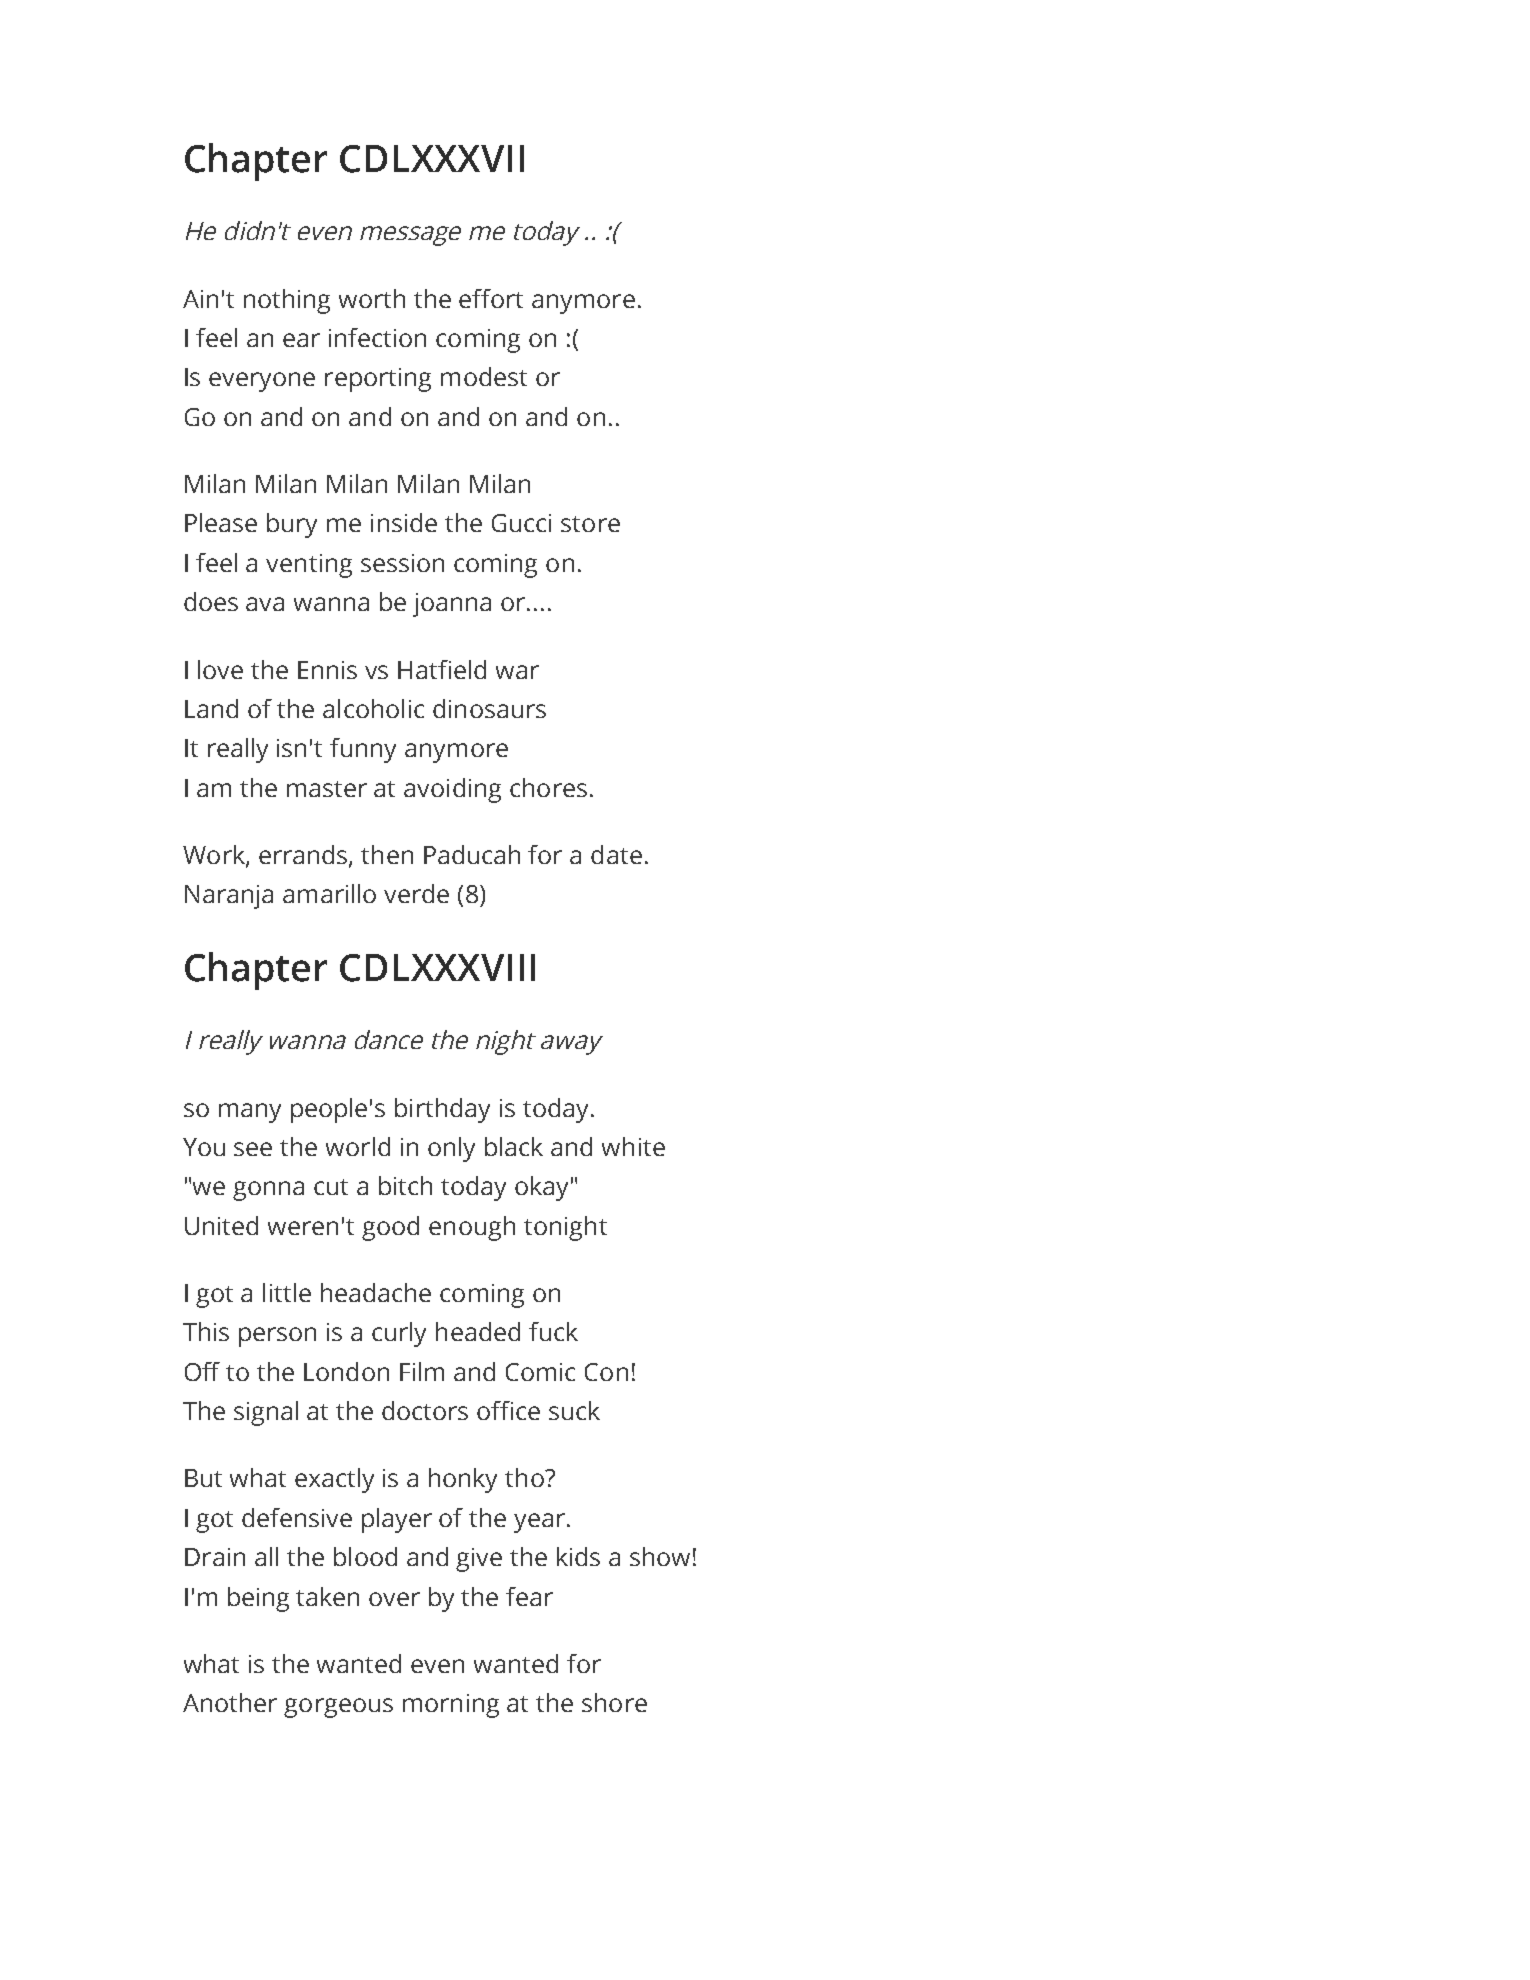 The height and width of the page is (1980, 1530). Describe the element at coordinates (442, 1110) in the page. I see `birthday` at that location.
